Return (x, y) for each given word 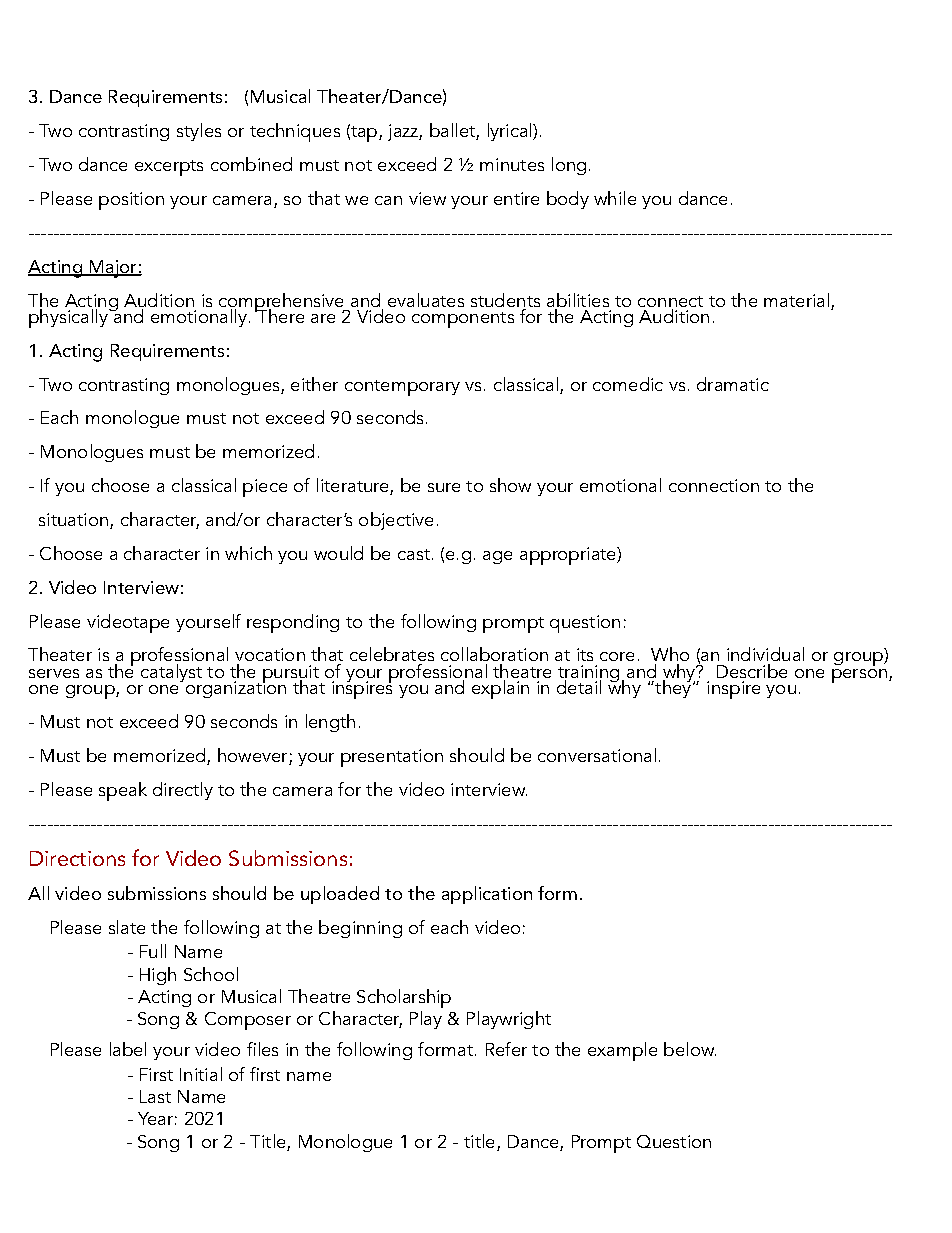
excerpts (169, 168)
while (615, 198)
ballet (453, 131)
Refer (506, 1049)
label (128, 1049)
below (690, 1049)
